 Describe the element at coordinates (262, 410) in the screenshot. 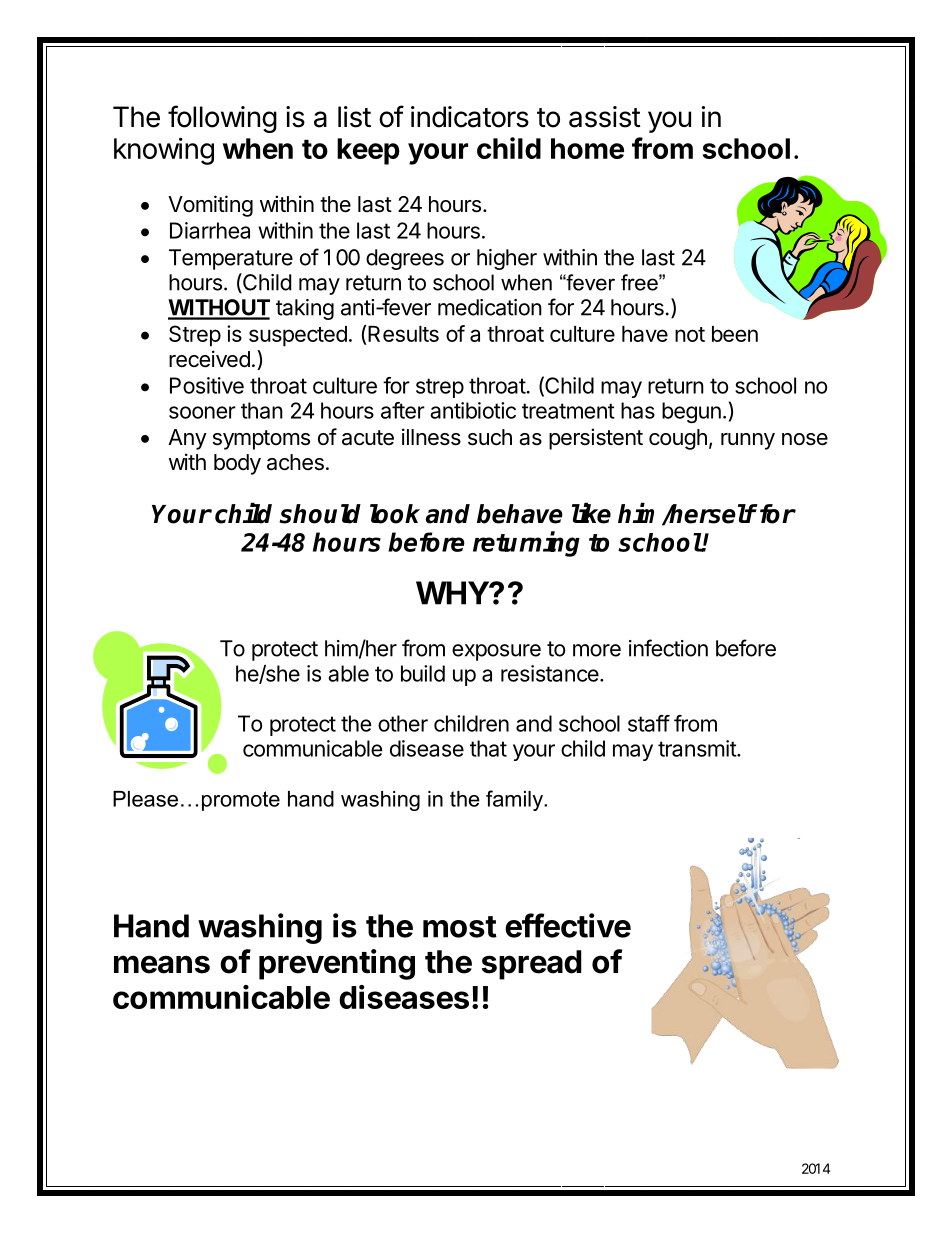

I see `than` at that location.
